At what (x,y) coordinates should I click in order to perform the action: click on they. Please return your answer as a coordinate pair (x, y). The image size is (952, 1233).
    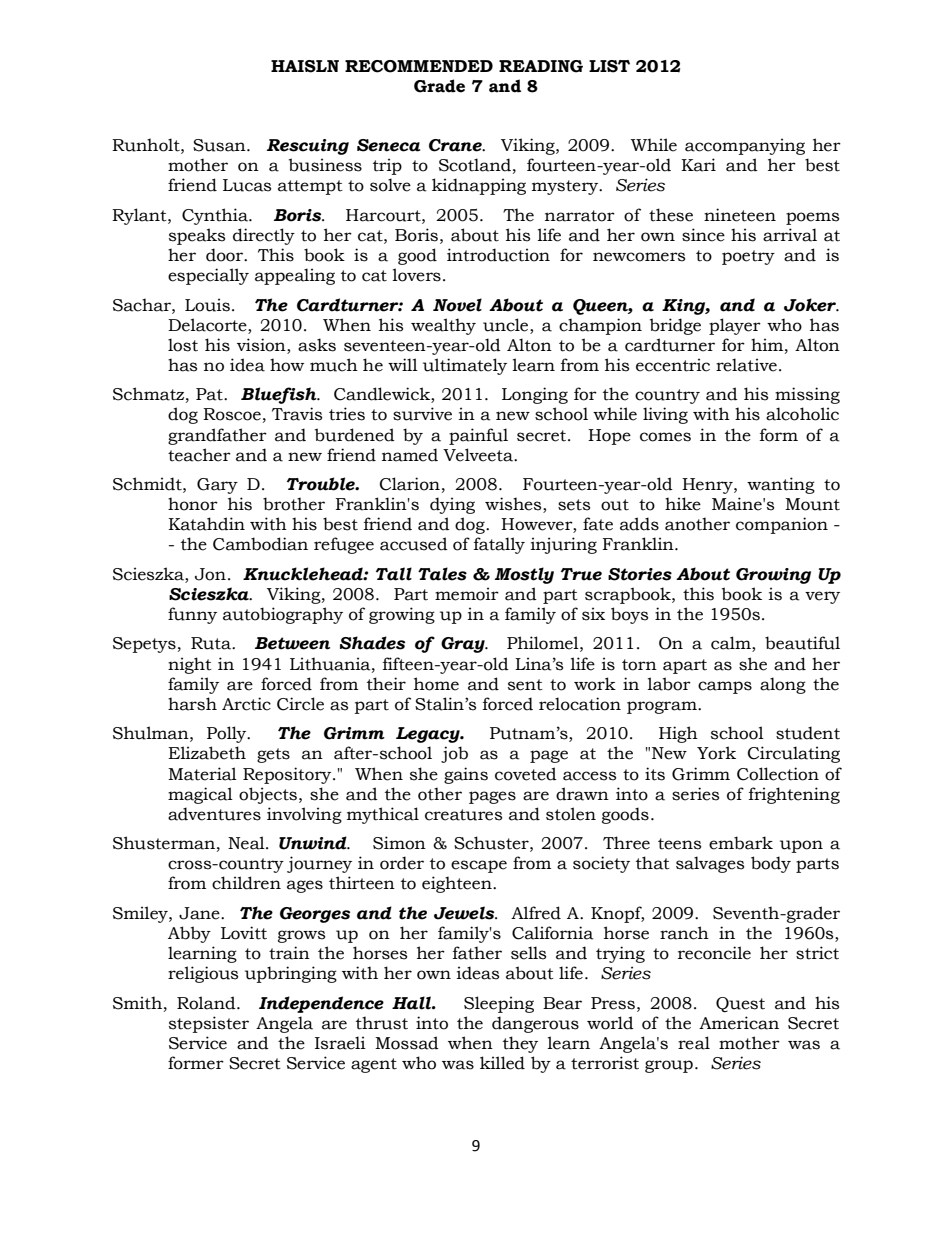
    Looking at the image, I should click on (520, 1044).
